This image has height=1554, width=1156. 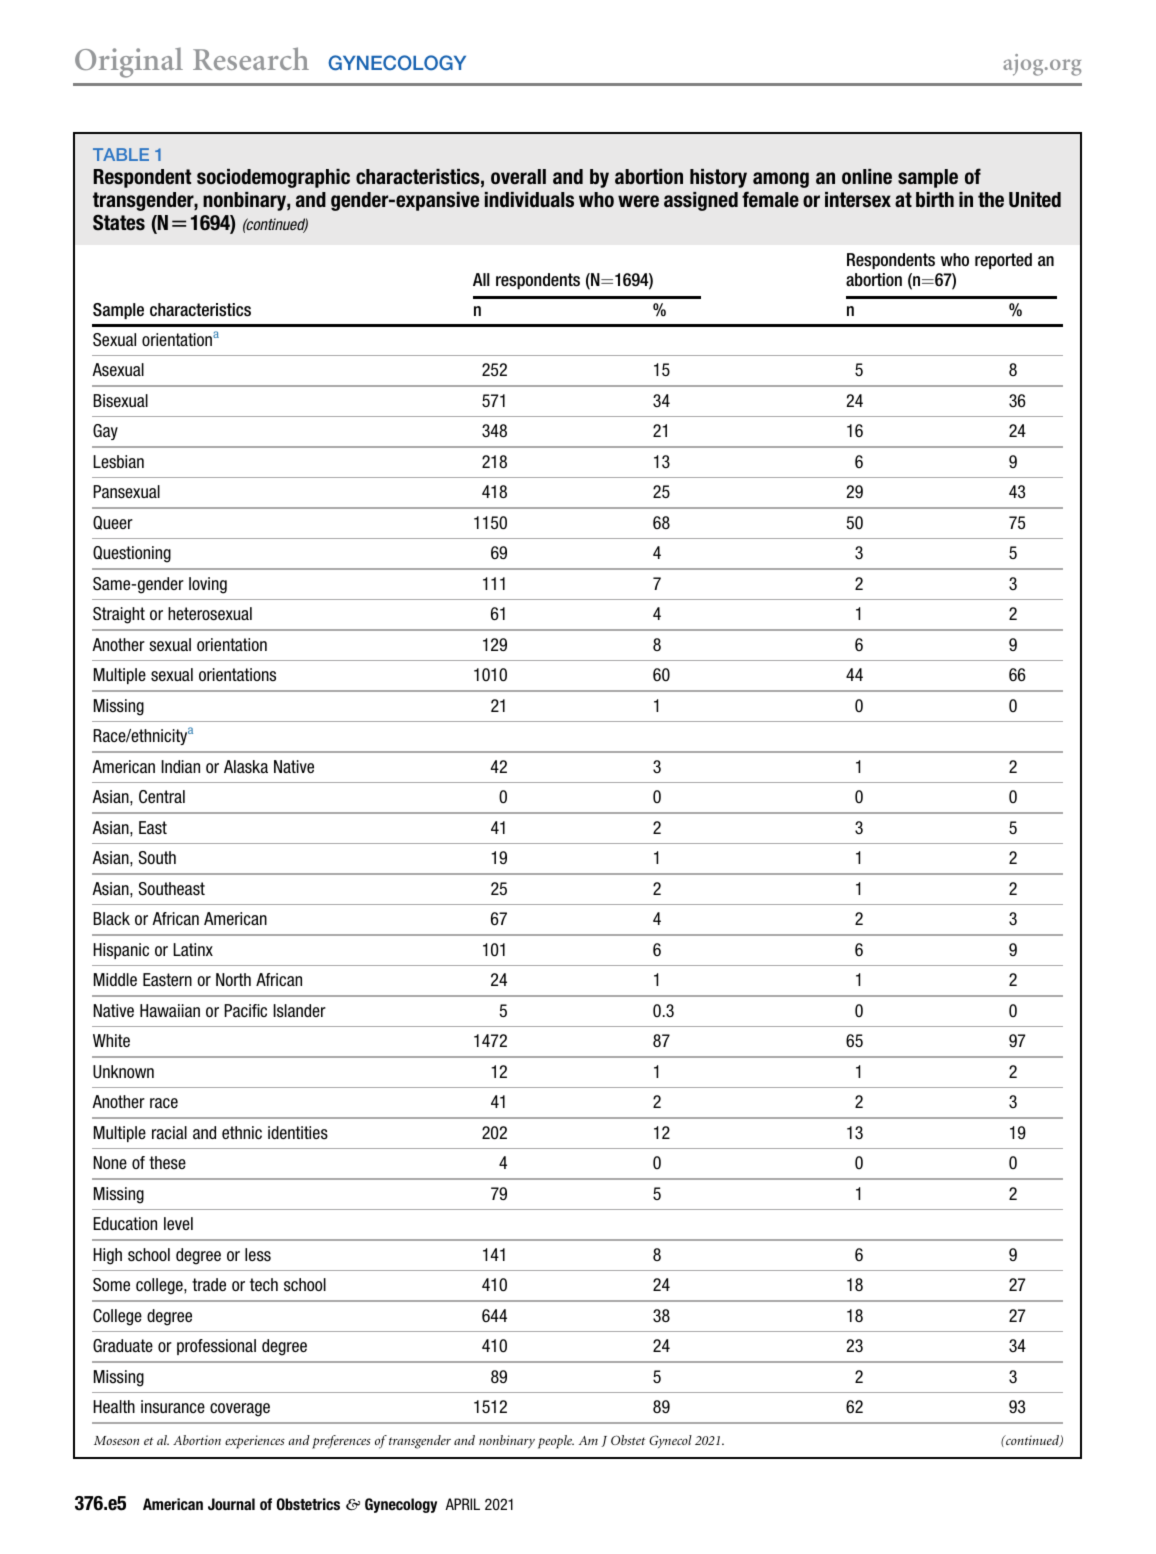 What do you see at coordinates (1003, 261) in the image?
I see `reported` at bounding box center [1003, 261].
